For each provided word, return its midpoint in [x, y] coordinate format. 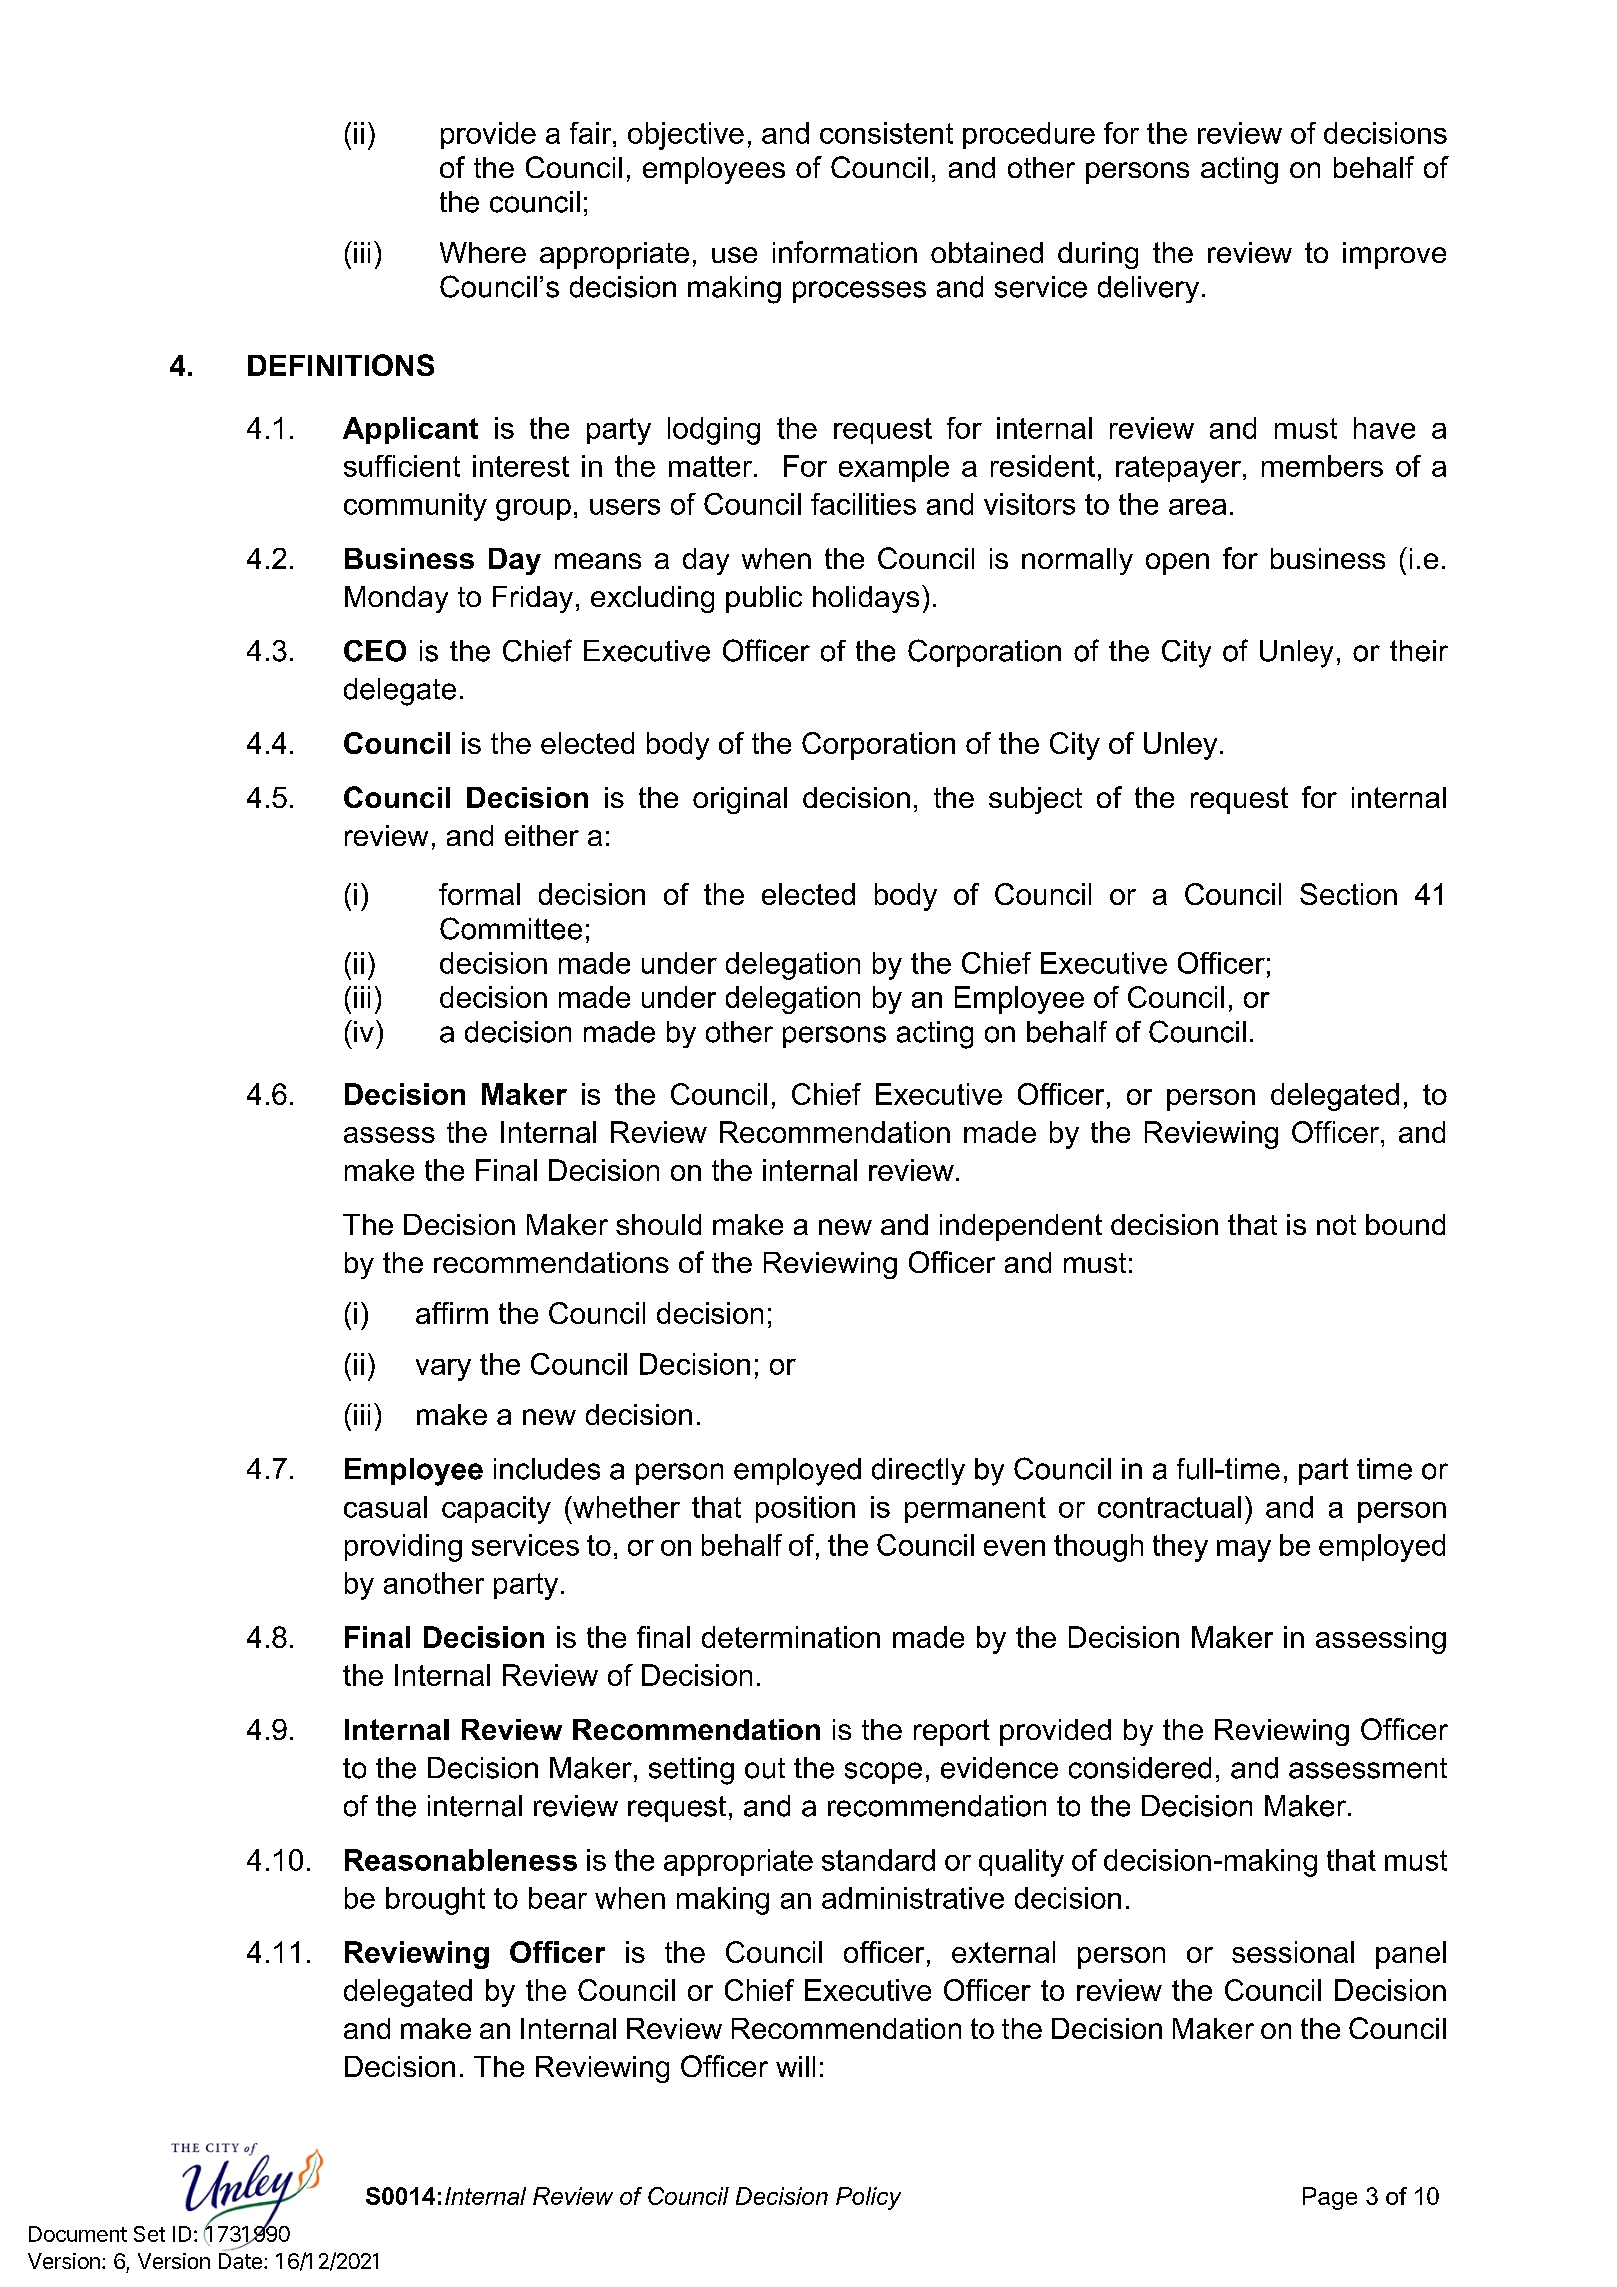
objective [686, 136]
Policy [868, 2198]
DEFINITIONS [341, 365]
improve [1394, 255]
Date [240, 2261]
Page [1330, 2198]
